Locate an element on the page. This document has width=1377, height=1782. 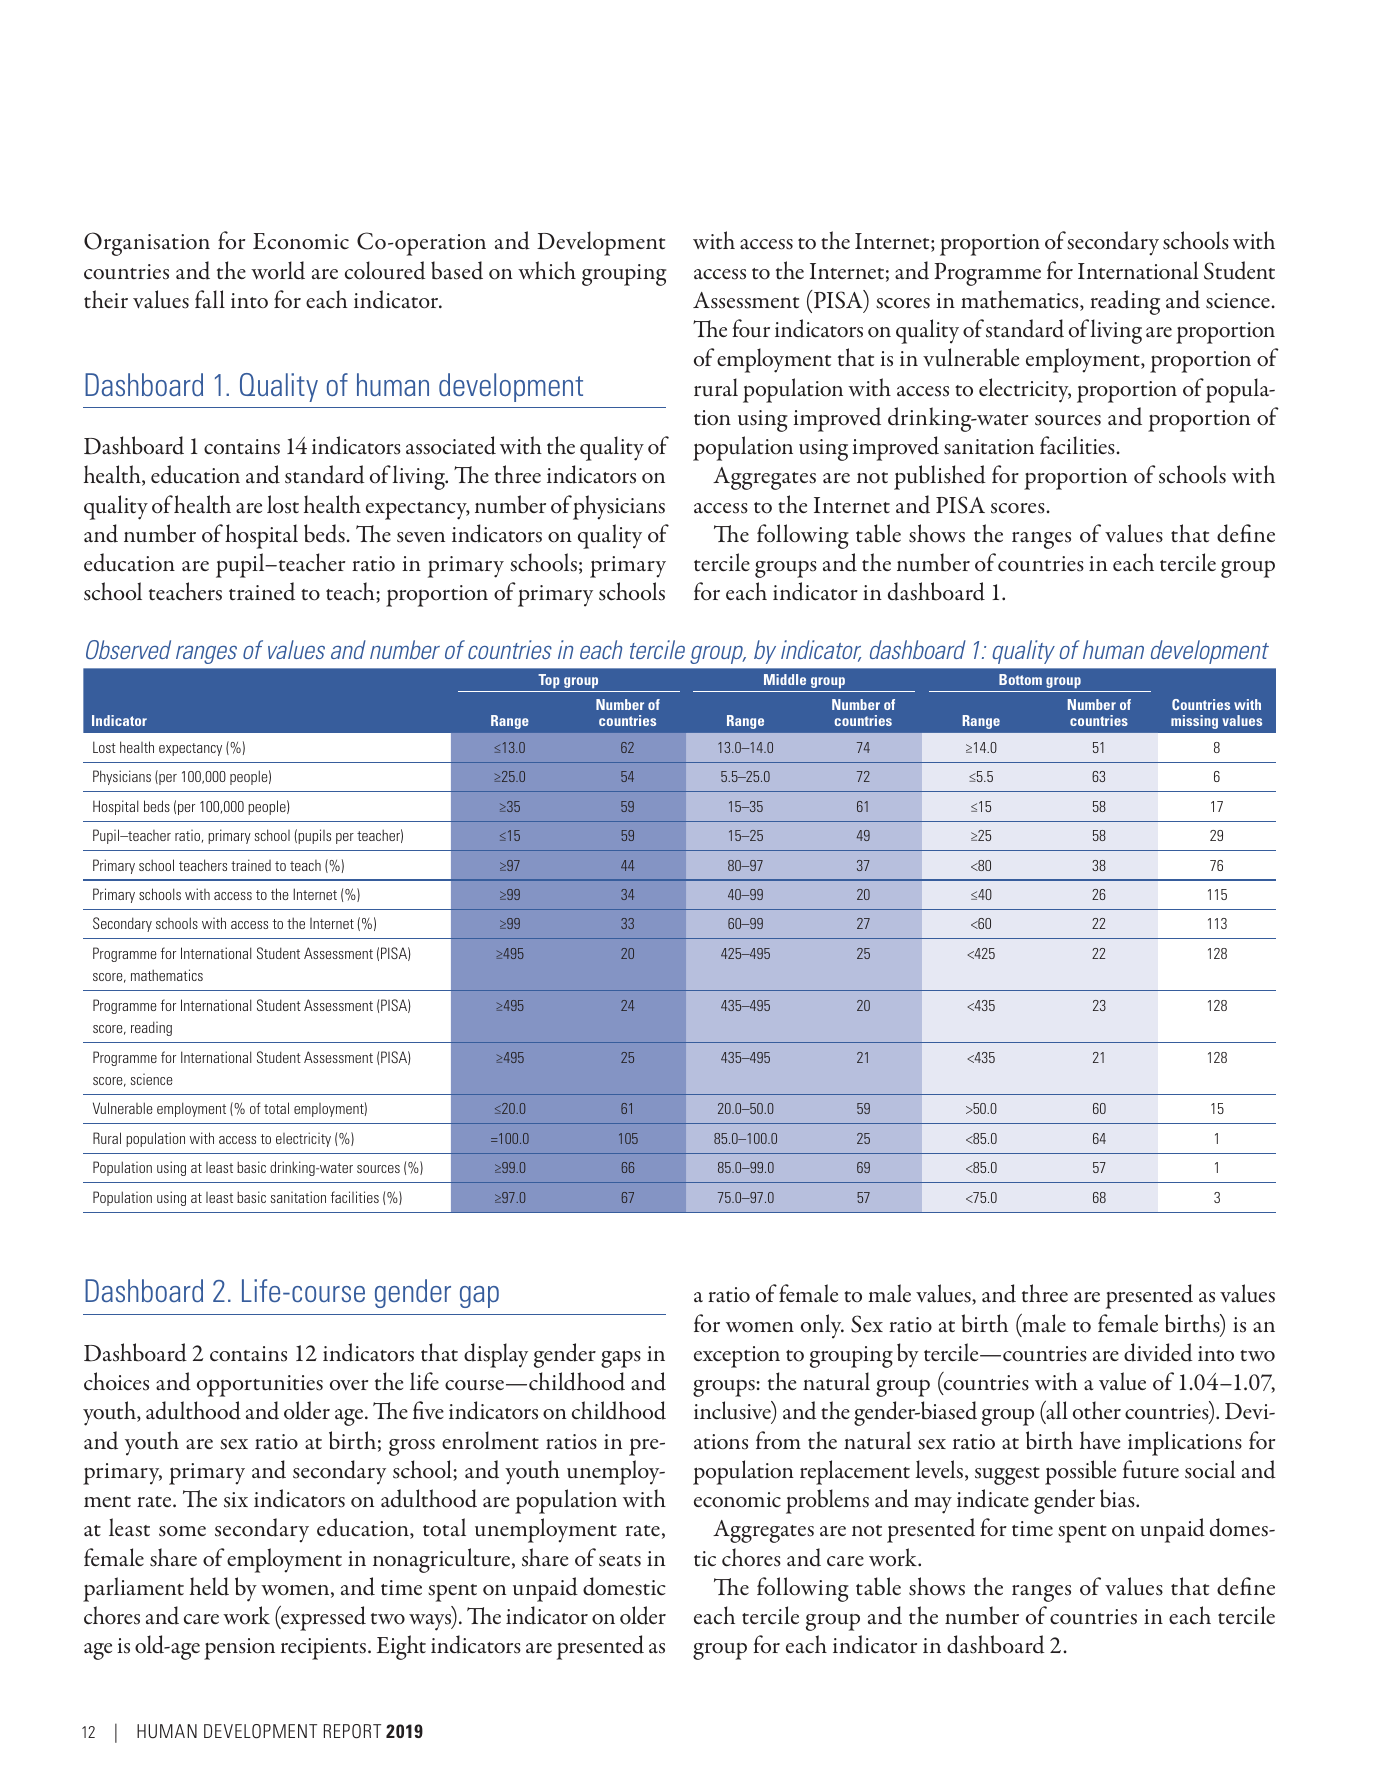
divided is located at coordinates (1158, 1352).
